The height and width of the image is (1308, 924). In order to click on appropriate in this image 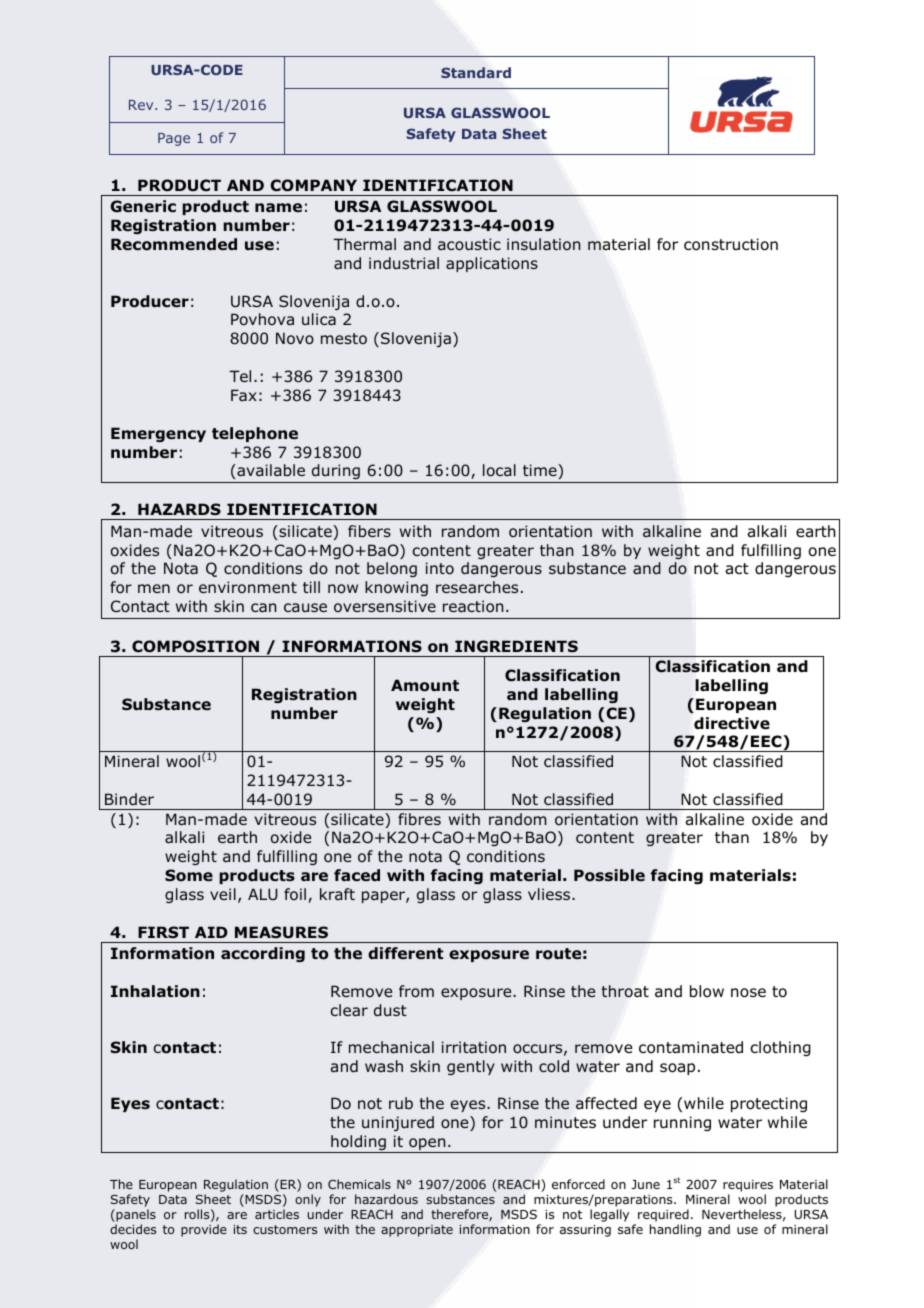, I will do `click(417, 1231)`.
